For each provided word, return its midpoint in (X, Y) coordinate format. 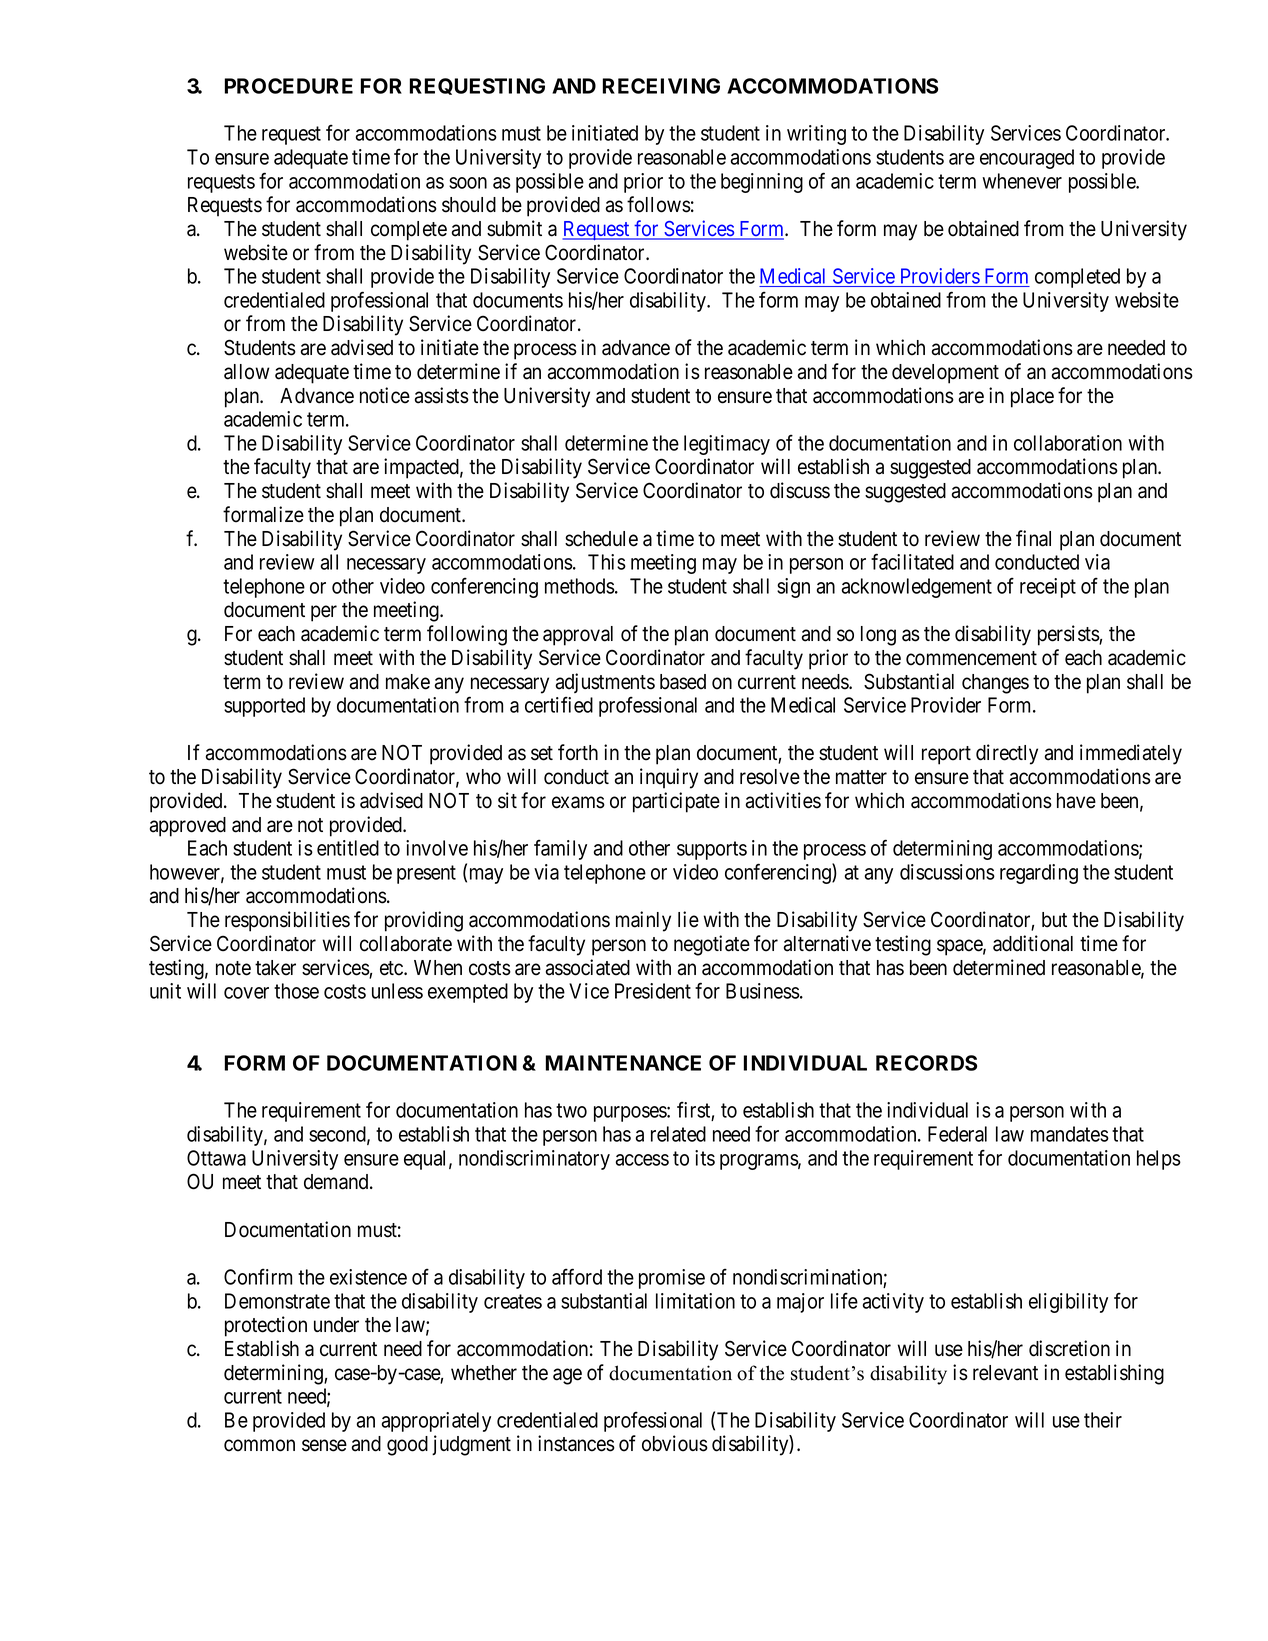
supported (264, 707)
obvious (675, 1443)
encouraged (1027, 159)
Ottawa (216, 1158)
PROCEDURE (288, 86)
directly (1007, 754)
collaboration (1068, 443)
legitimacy (727, 445)
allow (247, 372)
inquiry (669, 778)
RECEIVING (661, 86)
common (259, 1446)
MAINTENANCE (623, 1063)
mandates (1070, 1134)
